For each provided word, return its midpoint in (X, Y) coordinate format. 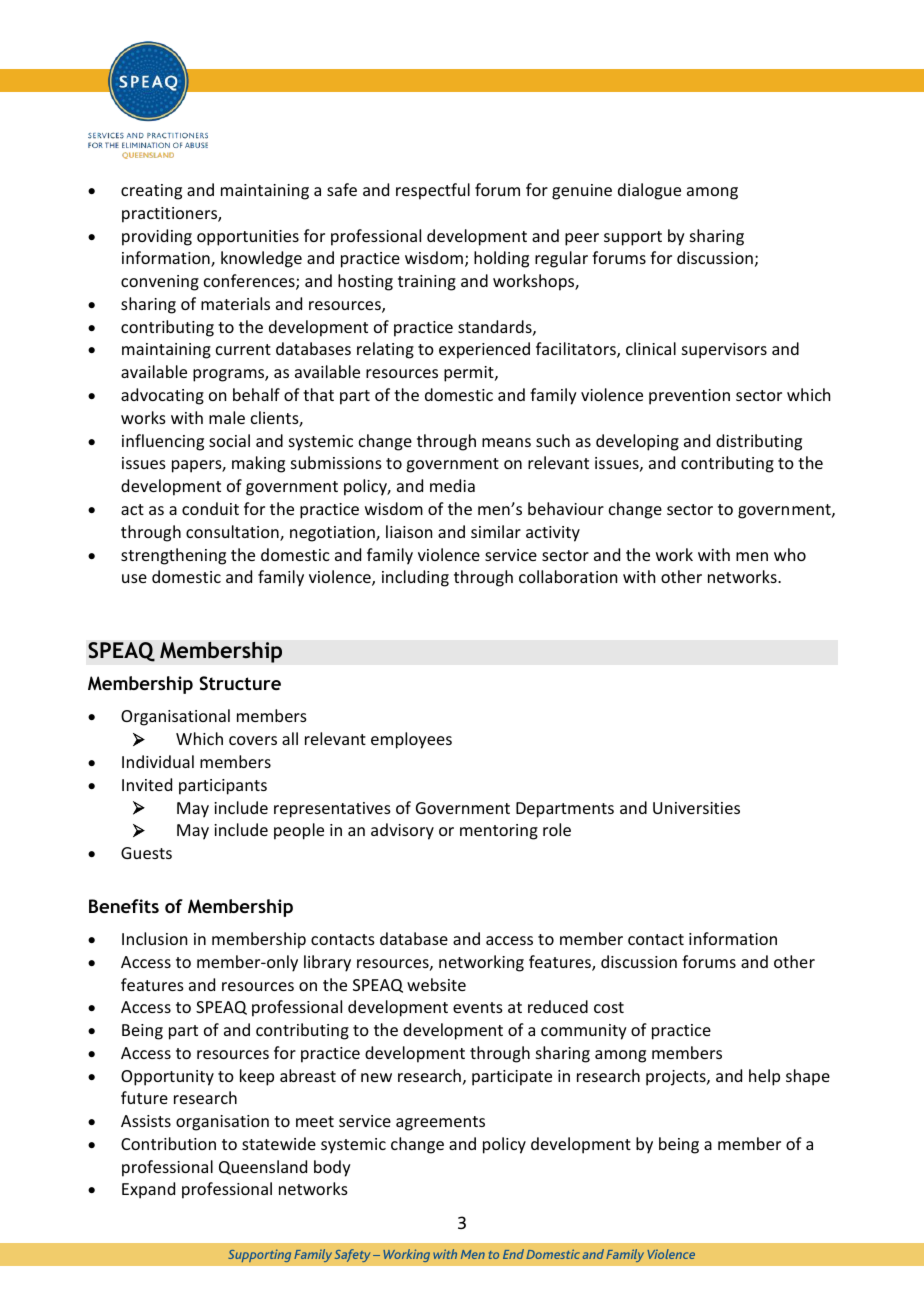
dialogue (649, 191)
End (513, 1254)
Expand (148, 1190)
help (764, 1077)
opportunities (248, 238)
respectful (433, 191)
